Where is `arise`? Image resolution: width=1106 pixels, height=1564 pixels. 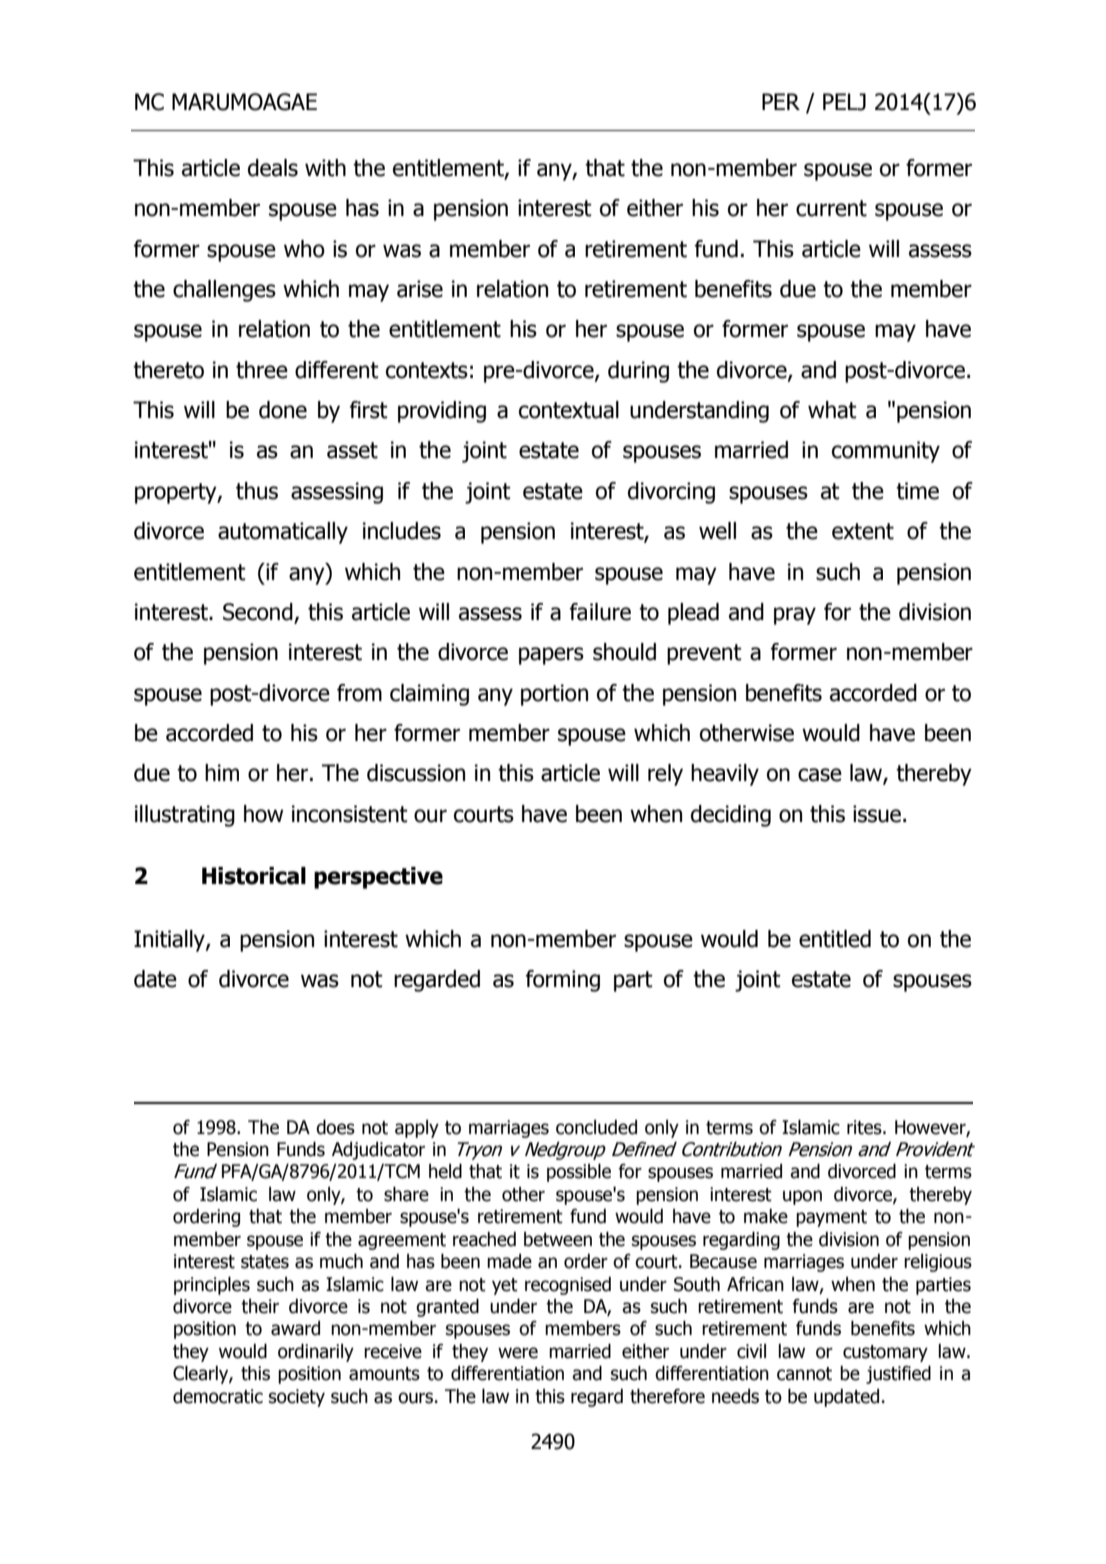
arise is located at coordinates (420, 289).
